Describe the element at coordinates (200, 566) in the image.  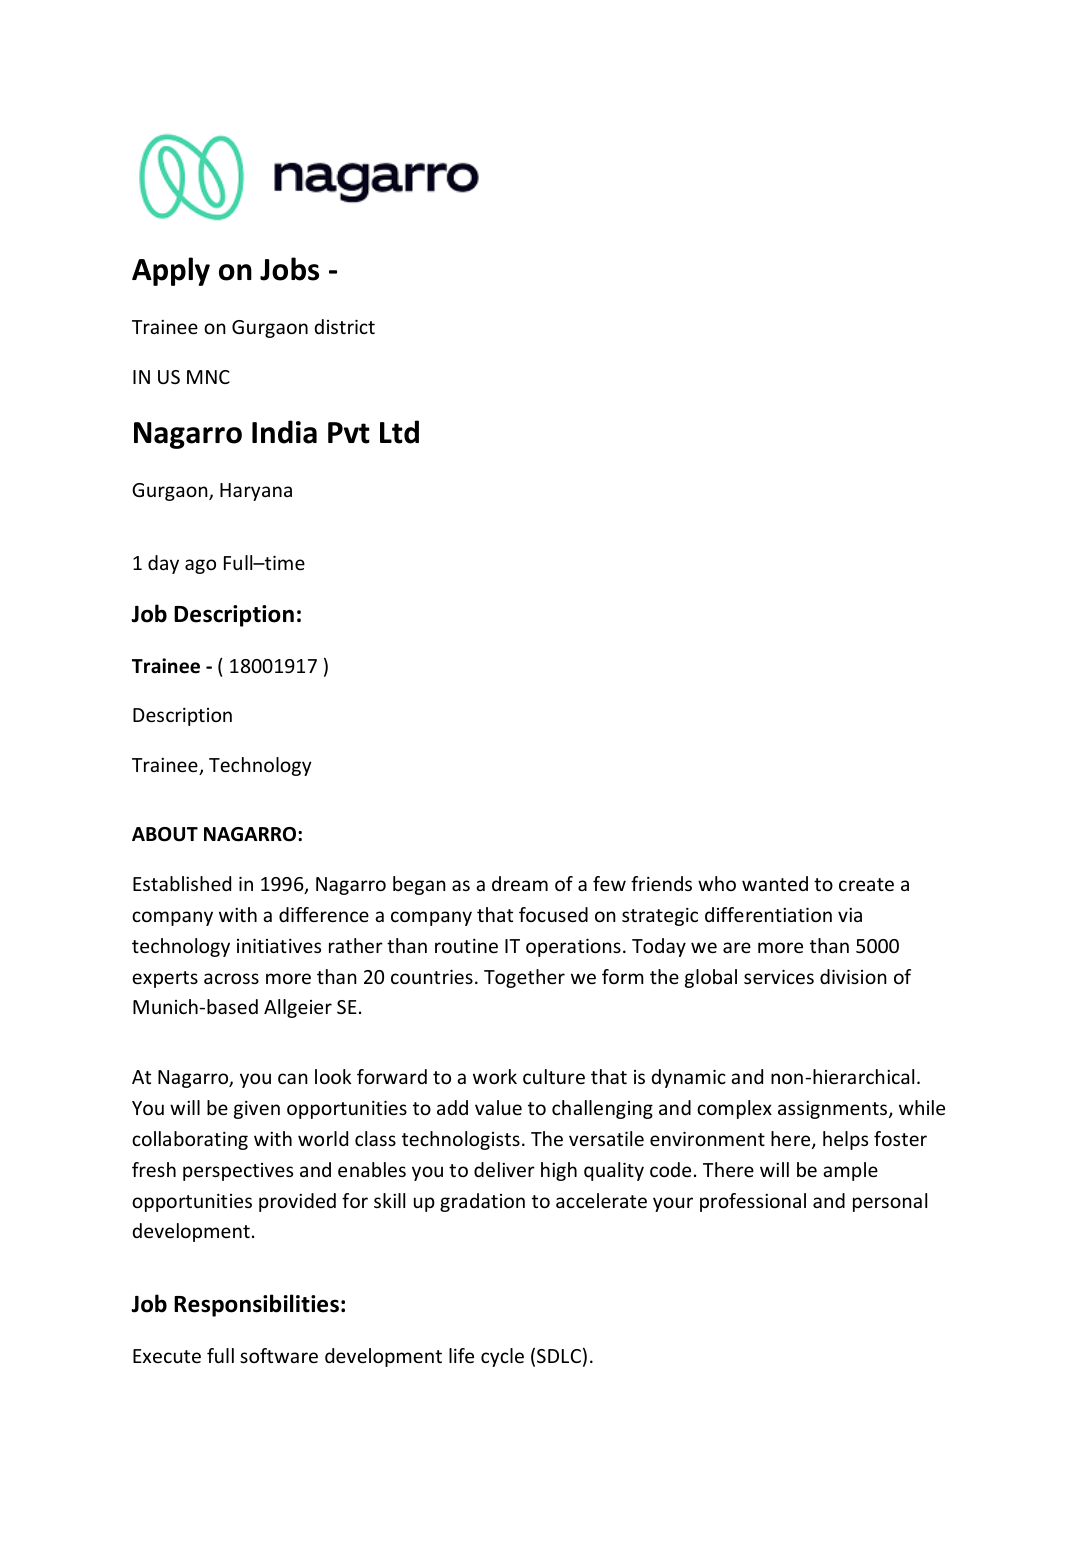
I see `ago` at that location.
